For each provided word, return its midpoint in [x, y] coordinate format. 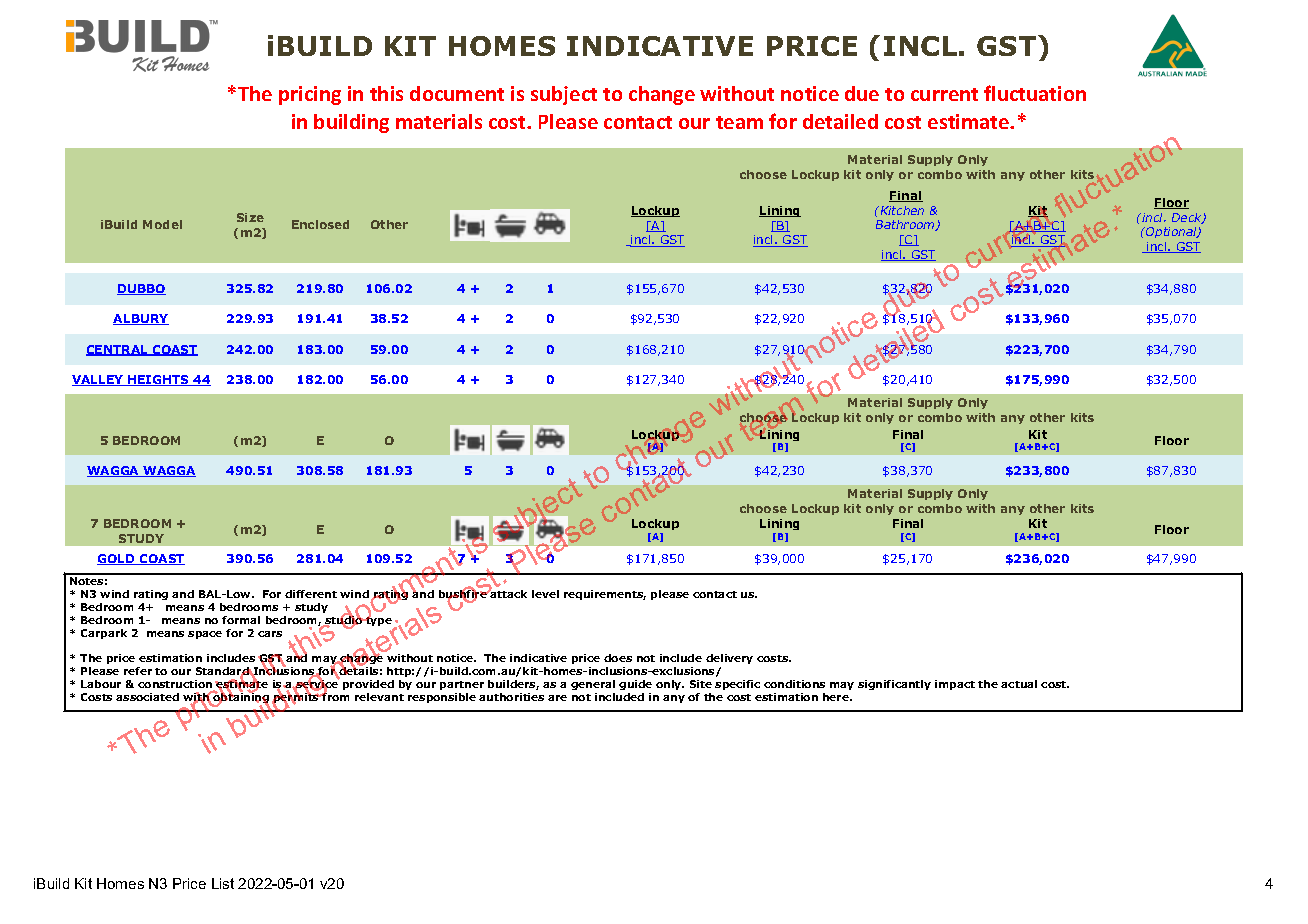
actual [1019, 684]
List [223, 883]
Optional [1171, 232]
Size [250, 217]
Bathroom [906, 225]
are [557, 698]
